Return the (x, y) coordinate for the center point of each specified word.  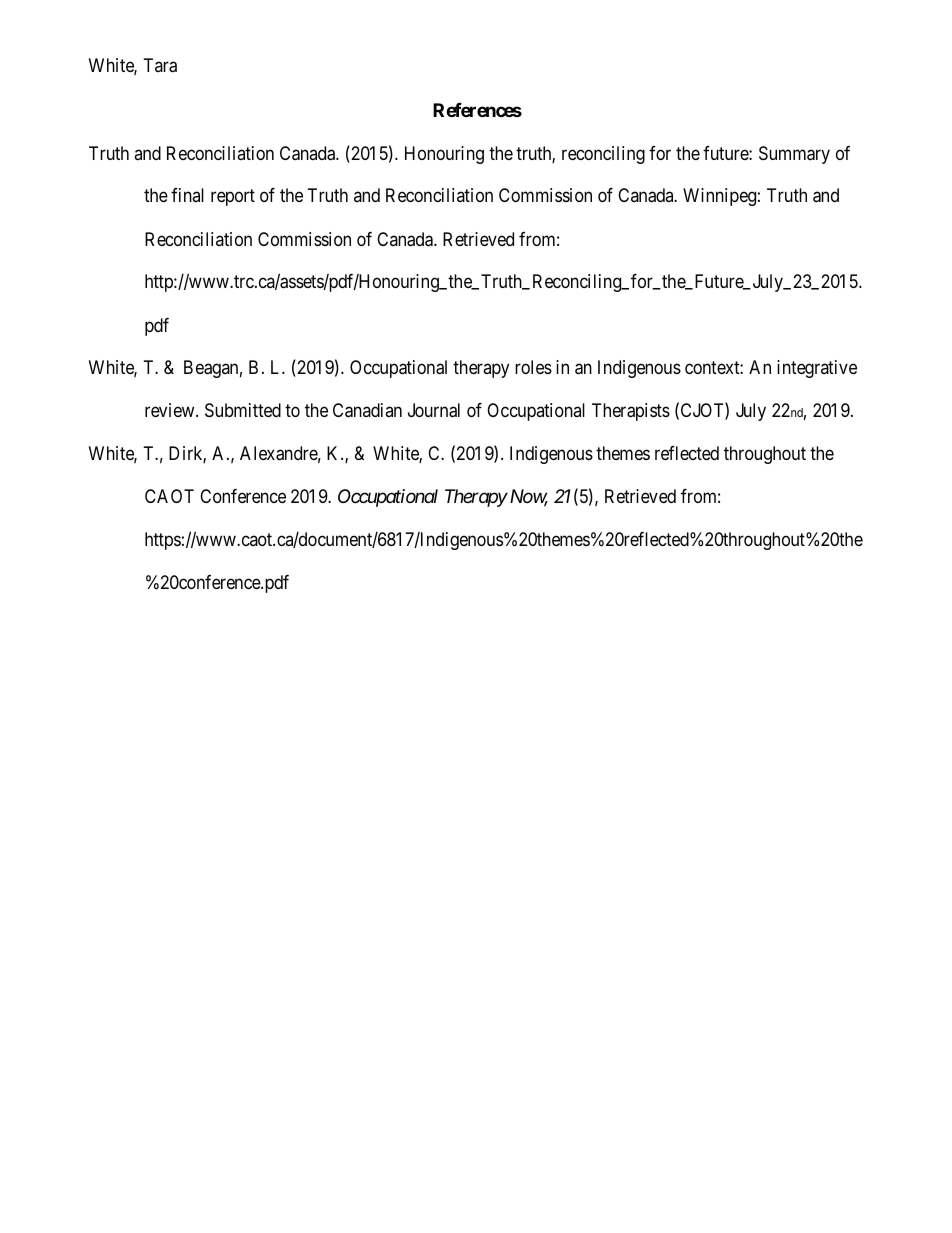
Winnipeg (719, 197)
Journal (434, 410)
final (187, 195)
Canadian (367, 410)
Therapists (631, 412)
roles (533, 367)
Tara (160, 65)
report (233, 198)
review (171, 410)
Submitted (243, 410)
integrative (817, 369)
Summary (794, 155)
